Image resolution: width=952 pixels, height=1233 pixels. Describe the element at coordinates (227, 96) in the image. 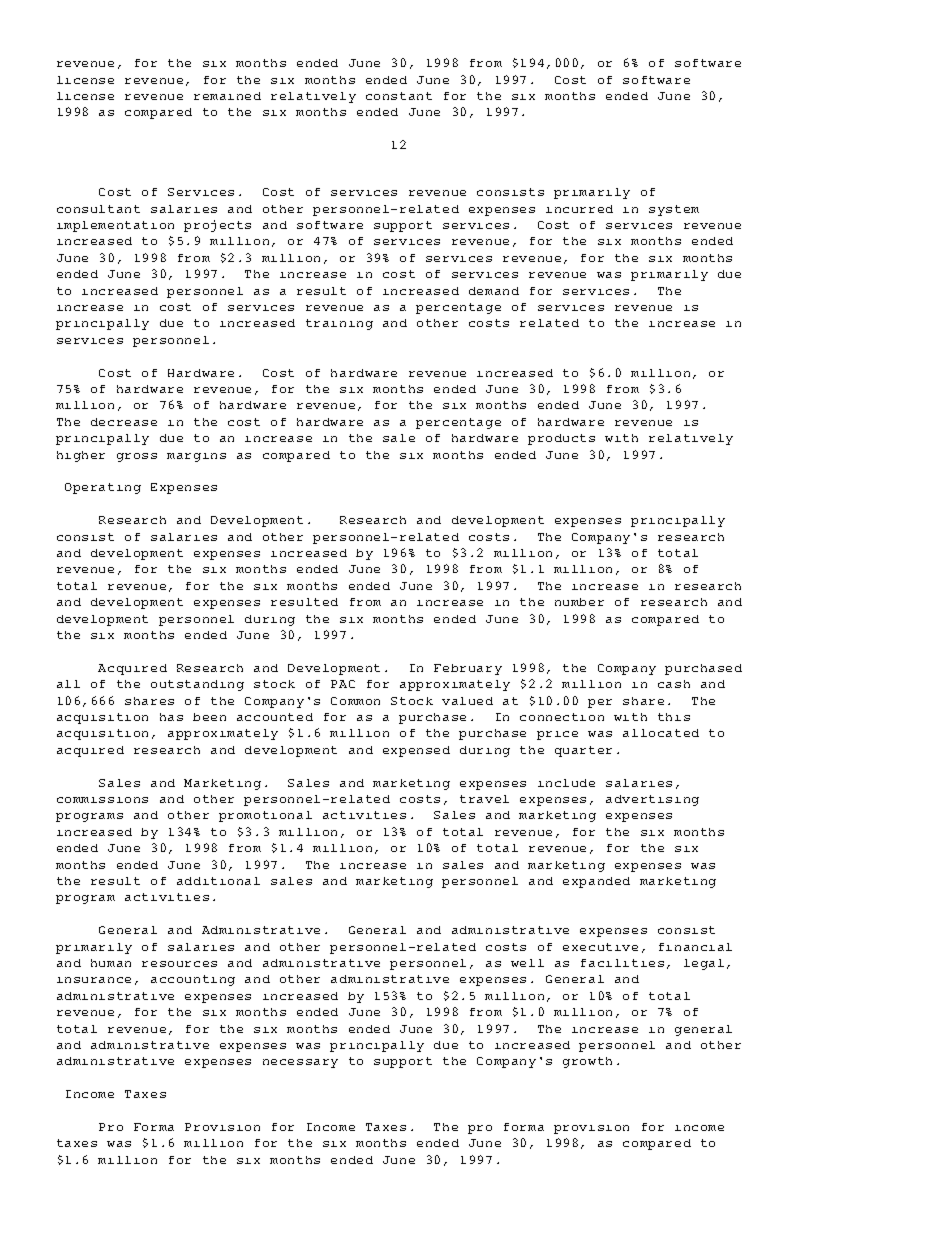

I see `remained` at that location.
